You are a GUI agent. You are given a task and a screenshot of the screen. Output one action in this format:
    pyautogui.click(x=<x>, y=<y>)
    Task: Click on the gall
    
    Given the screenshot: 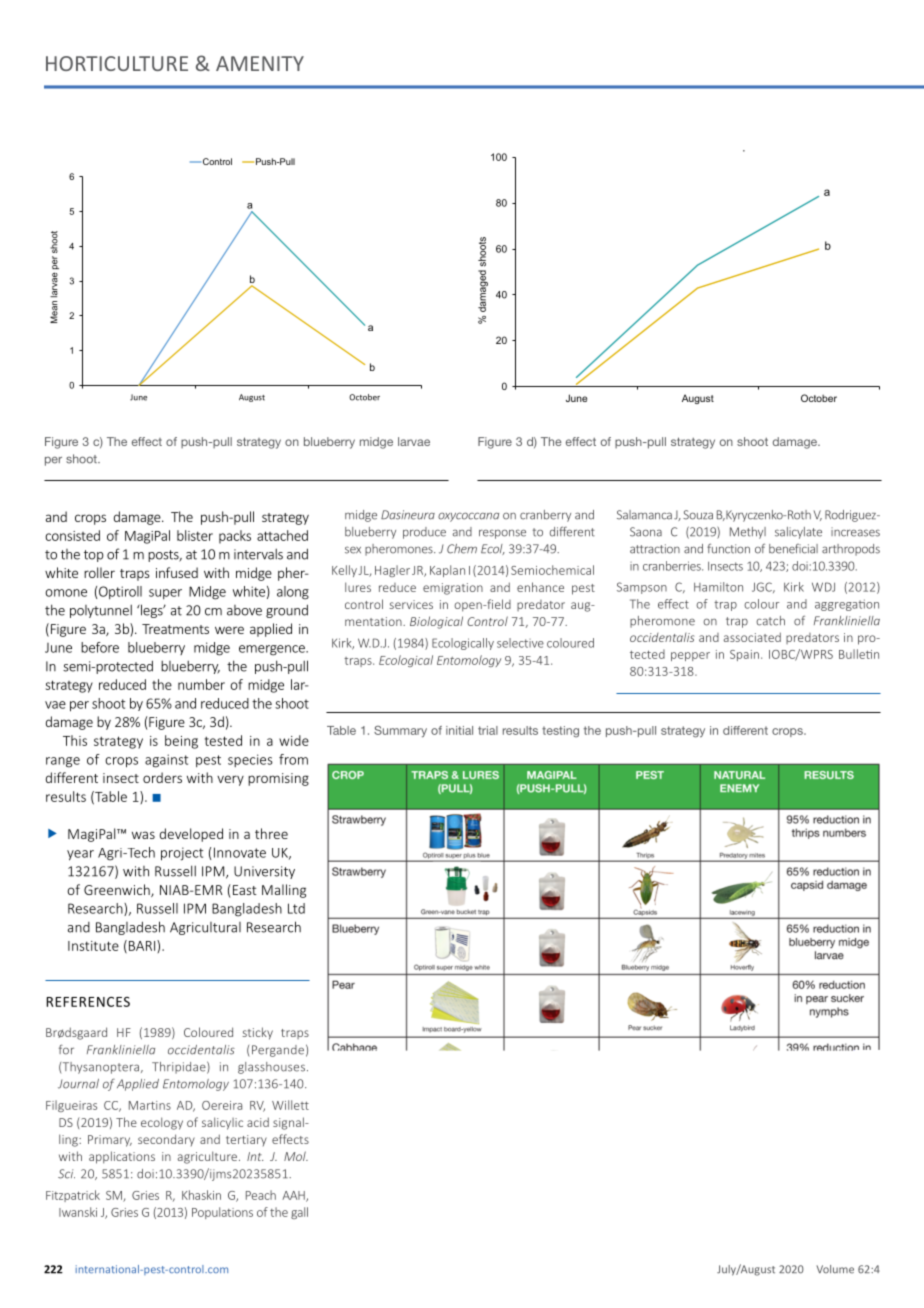 What is the action you would take?
    pyautogui.click(x=299, y=1213)
